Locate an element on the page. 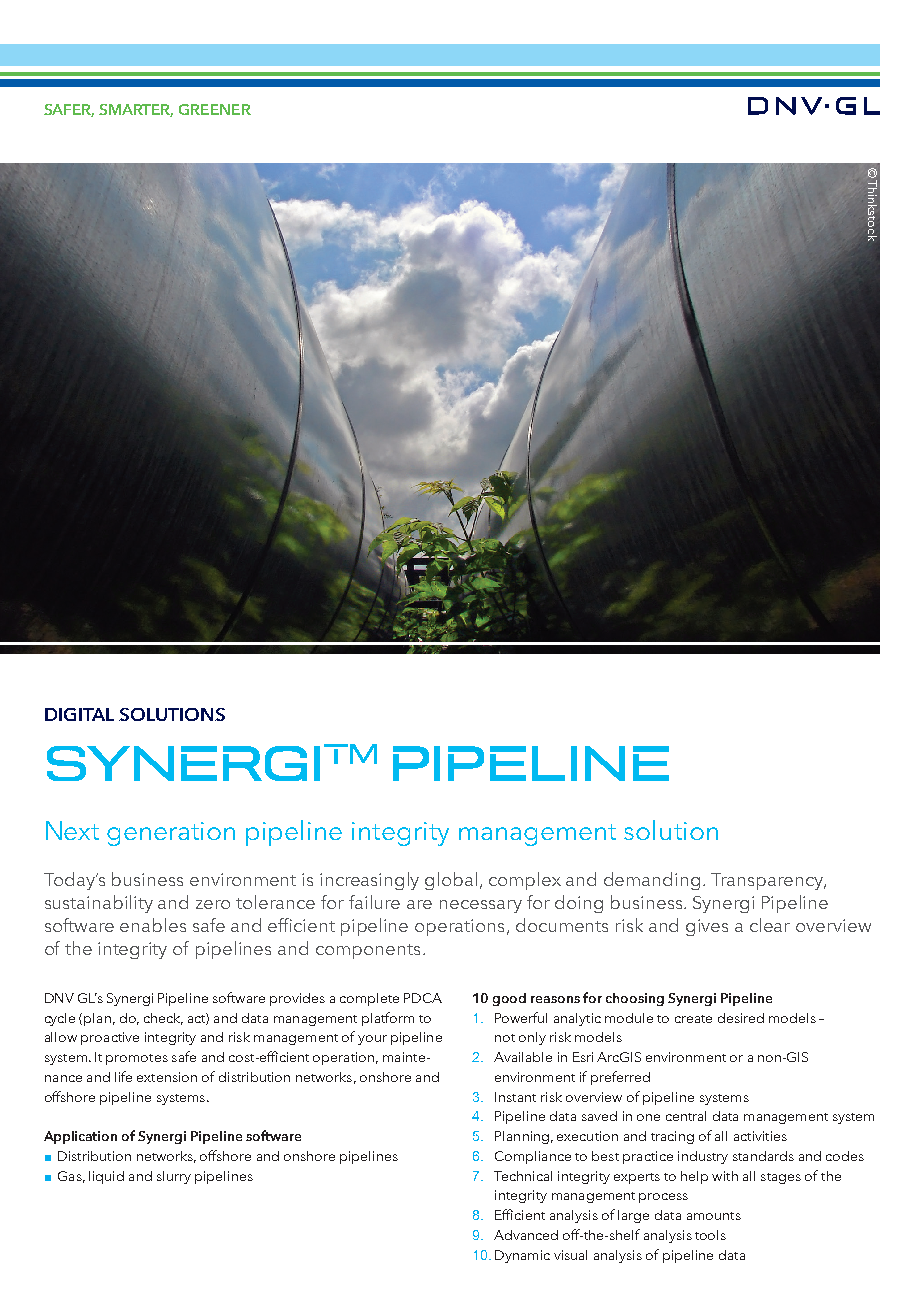 The image size is (924, 1308). clear is located at coordinates (770, 925).
